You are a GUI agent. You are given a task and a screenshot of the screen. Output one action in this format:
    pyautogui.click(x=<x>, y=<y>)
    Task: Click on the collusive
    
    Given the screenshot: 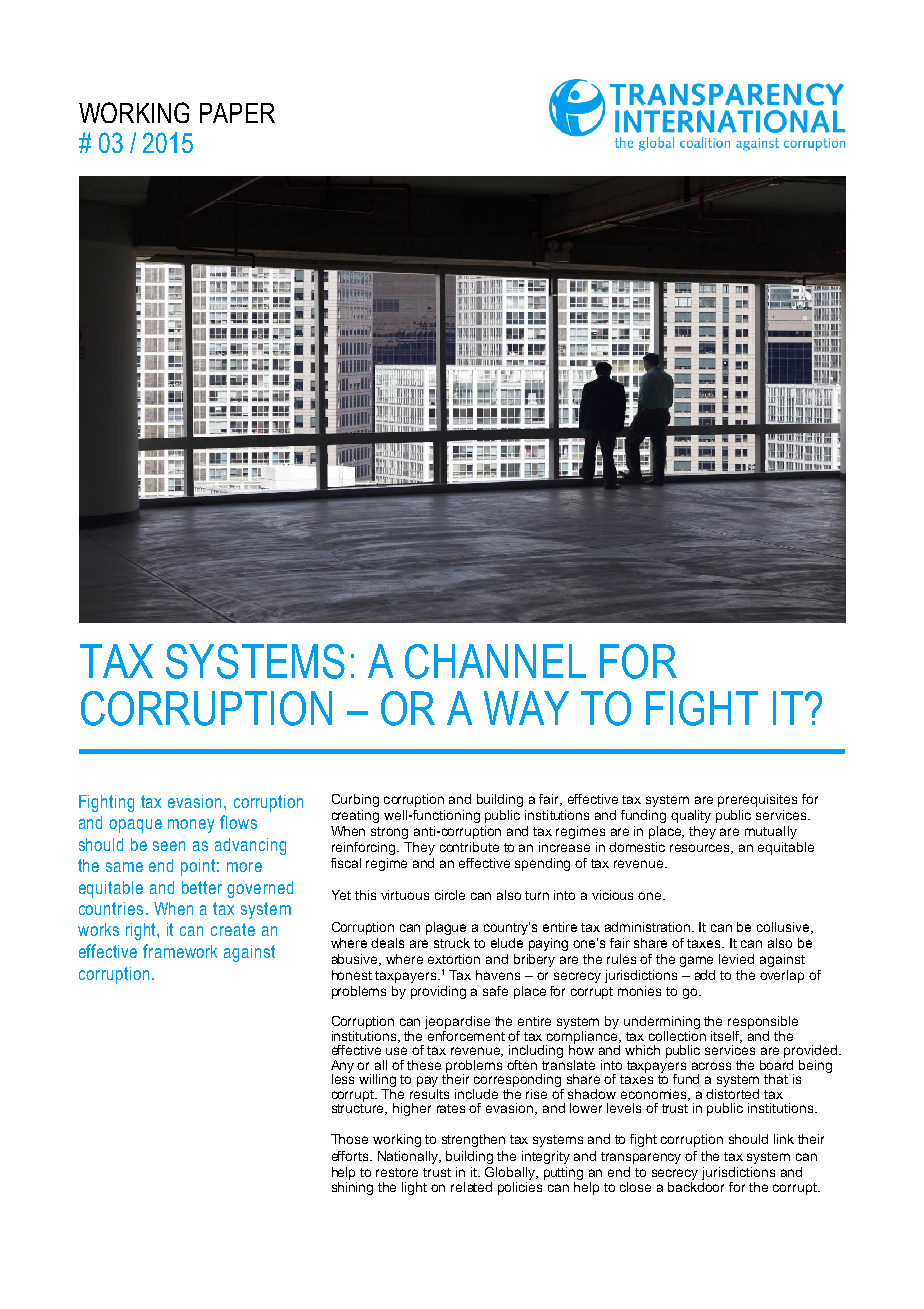 What is the action you would take?
    pyautogui.click(x=784, y=928)
